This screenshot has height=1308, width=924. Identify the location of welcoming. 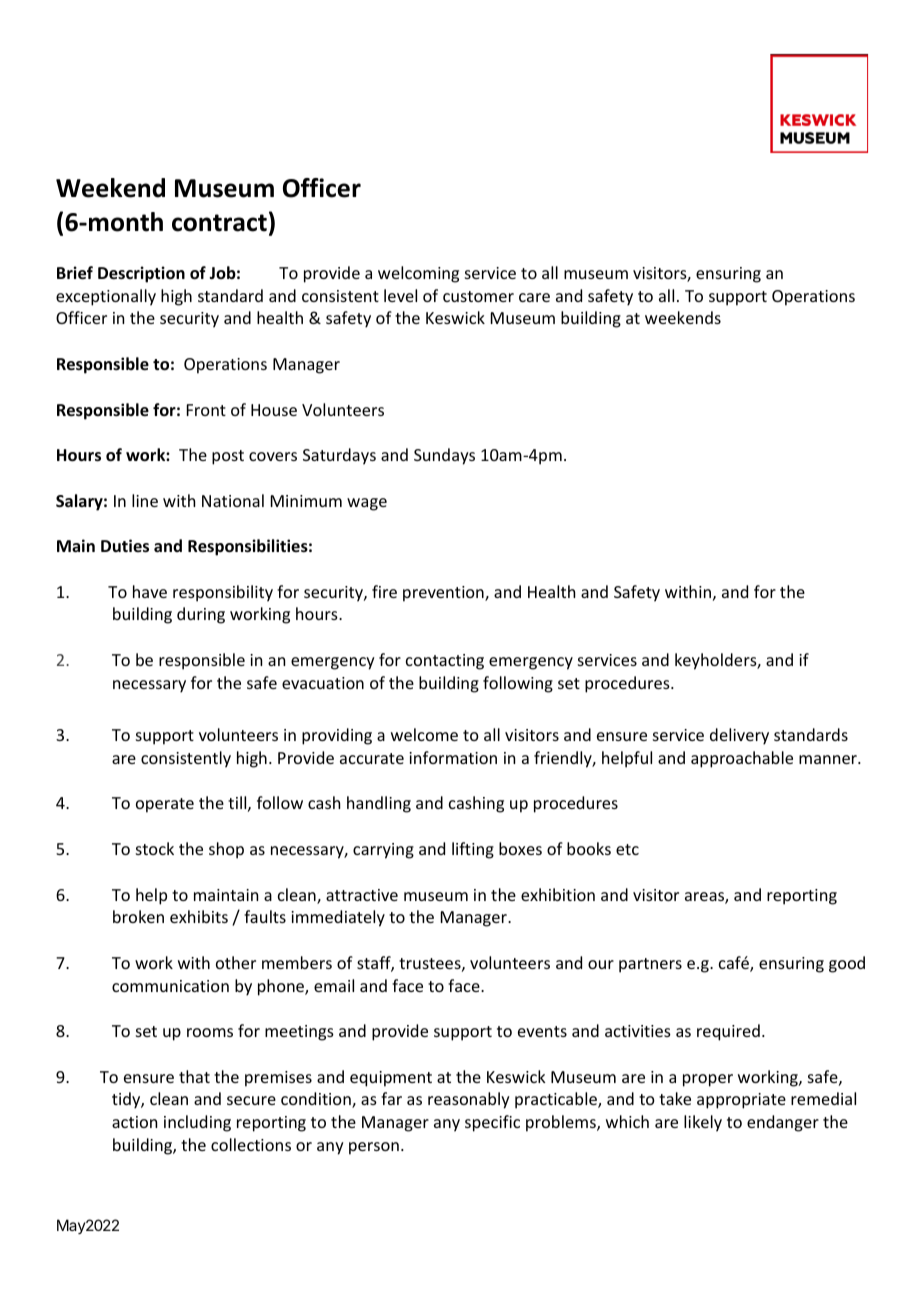
(418, 274).
